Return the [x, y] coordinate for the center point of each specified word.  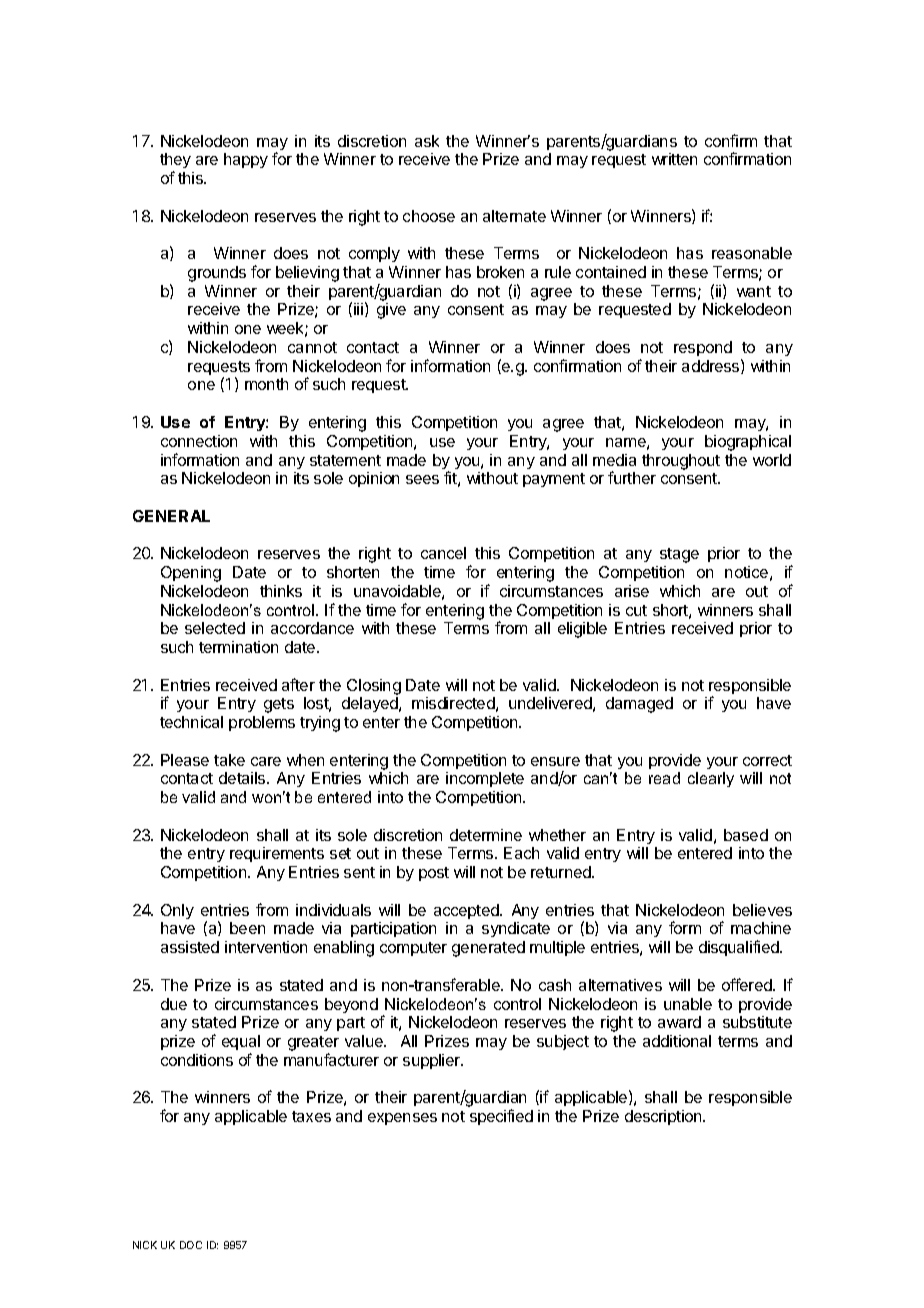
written [674, 159]
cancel [443, 553]
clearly [711, 779]
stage [679, 555]
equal [241, 1042]
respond [703, 348]
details [243, 778]
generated [488, 949]
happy [246, 160]
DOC [191, 1245]
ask [427, 141]
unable [688, 1004]
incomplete [485, 779]
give [391, 311]
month [266, 384]
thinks [281, 591]
